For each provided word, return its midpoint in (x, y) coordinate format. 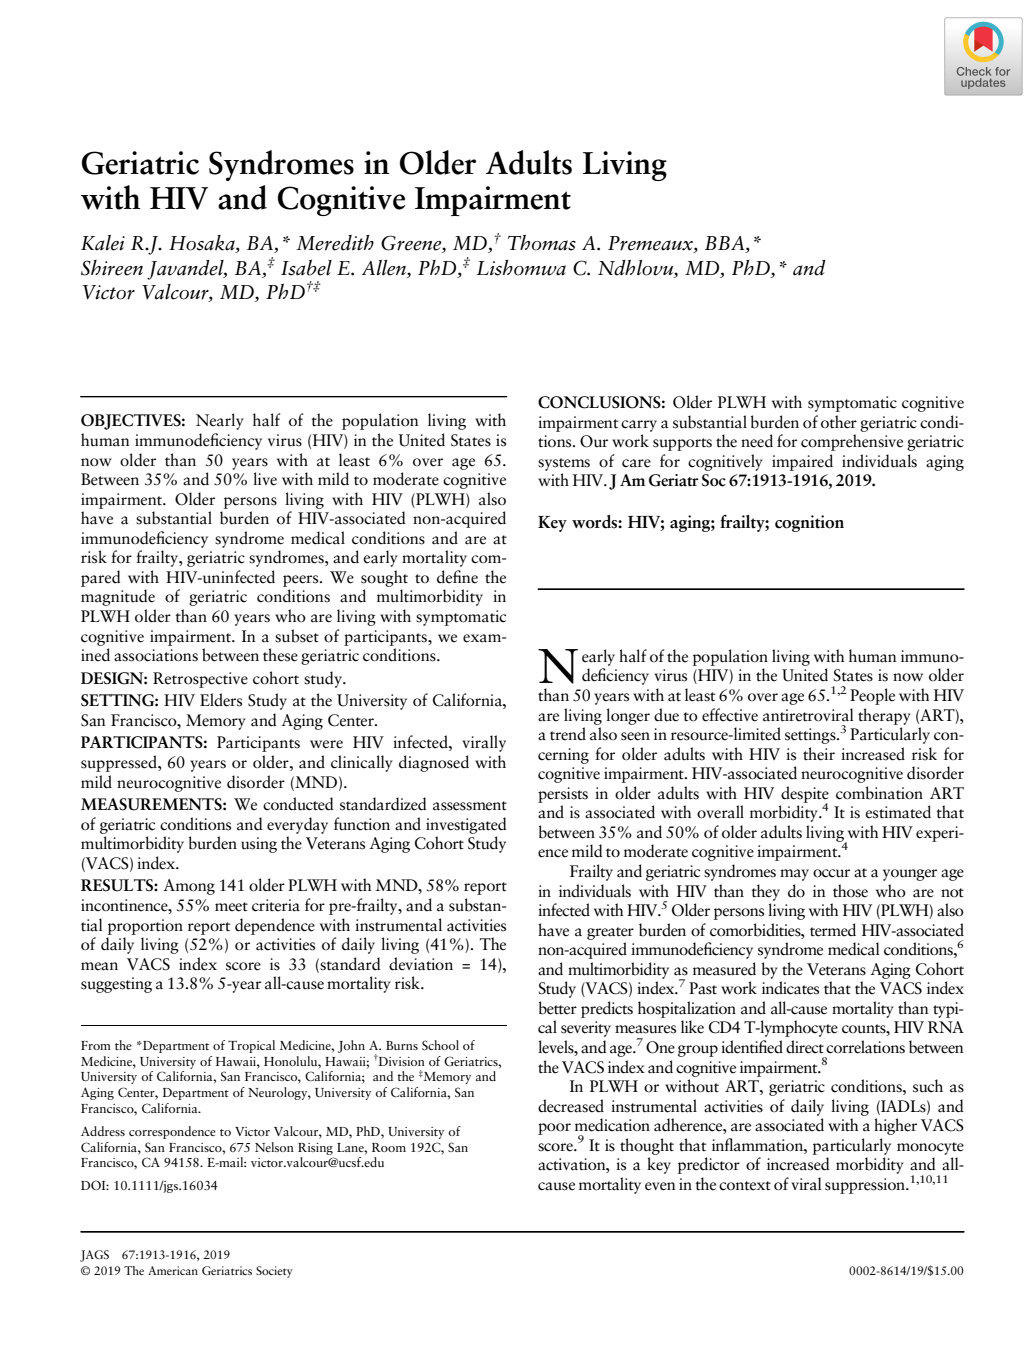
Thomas (542, 243)
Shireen (112, 268)
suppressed (120, 763)
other (839, 422)
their (819, 754)
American (173, 1270)
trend (568, 734)
